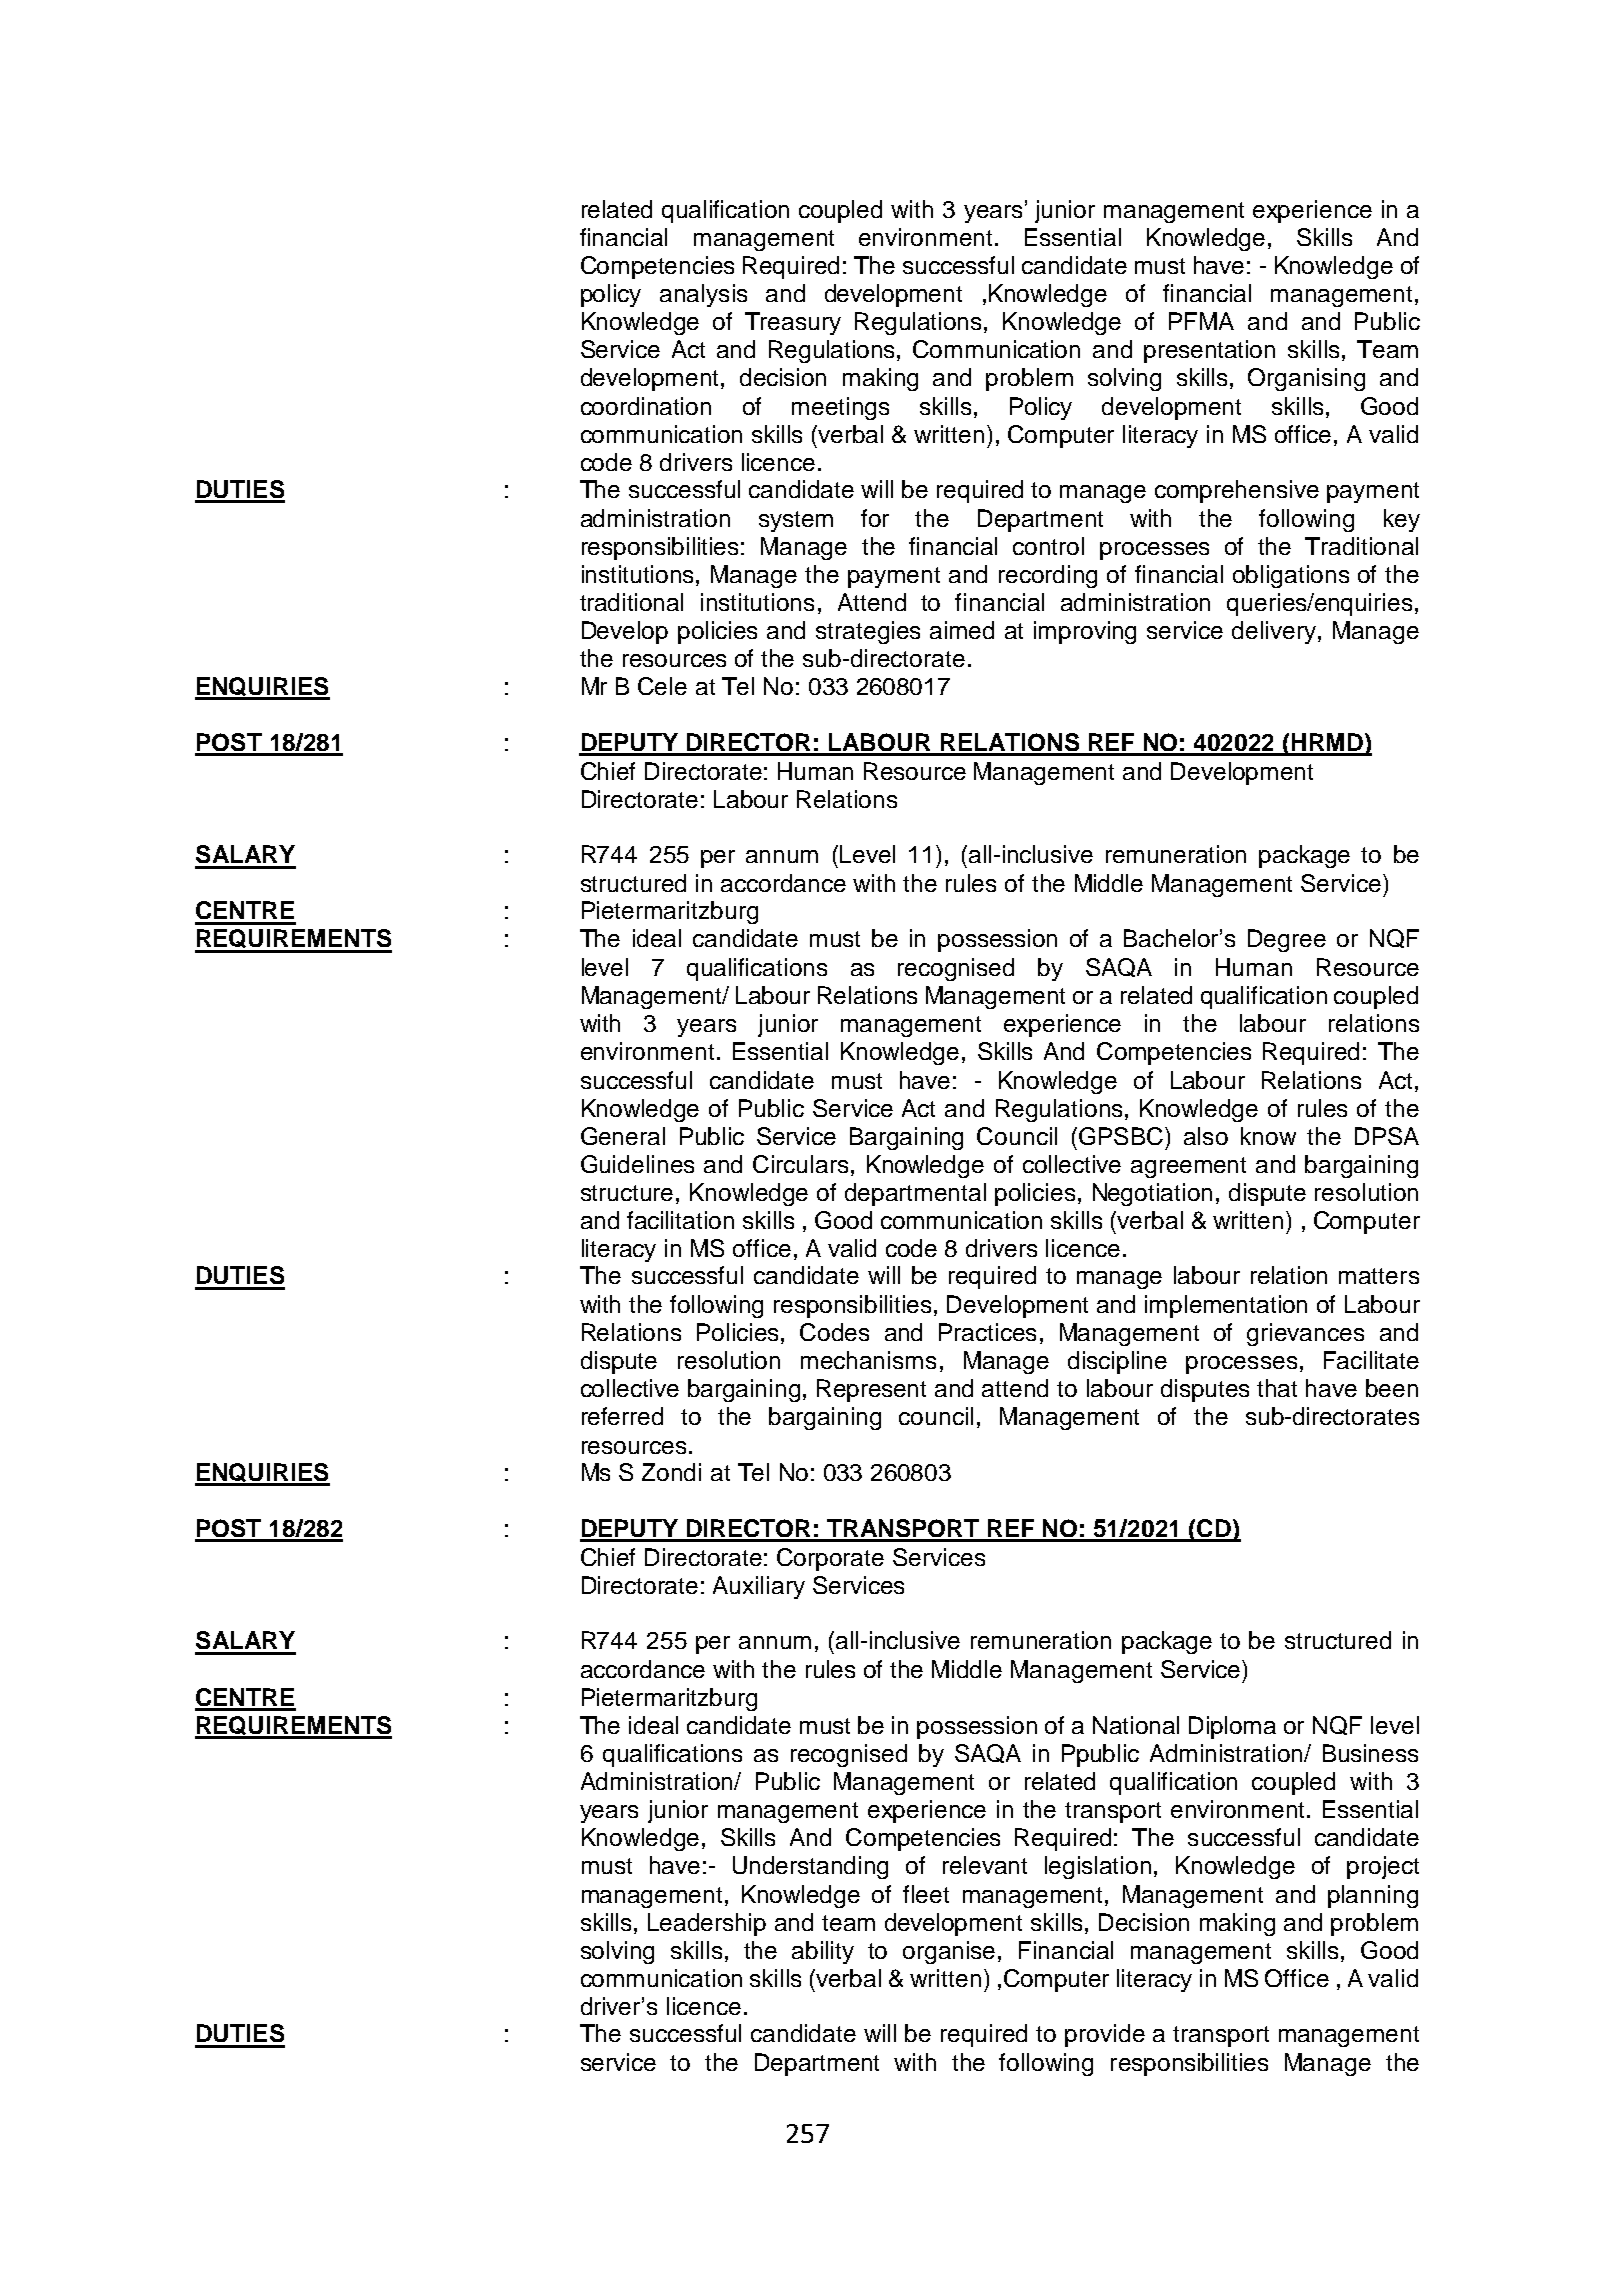  I want to click on meetings, so click(840, 408).
